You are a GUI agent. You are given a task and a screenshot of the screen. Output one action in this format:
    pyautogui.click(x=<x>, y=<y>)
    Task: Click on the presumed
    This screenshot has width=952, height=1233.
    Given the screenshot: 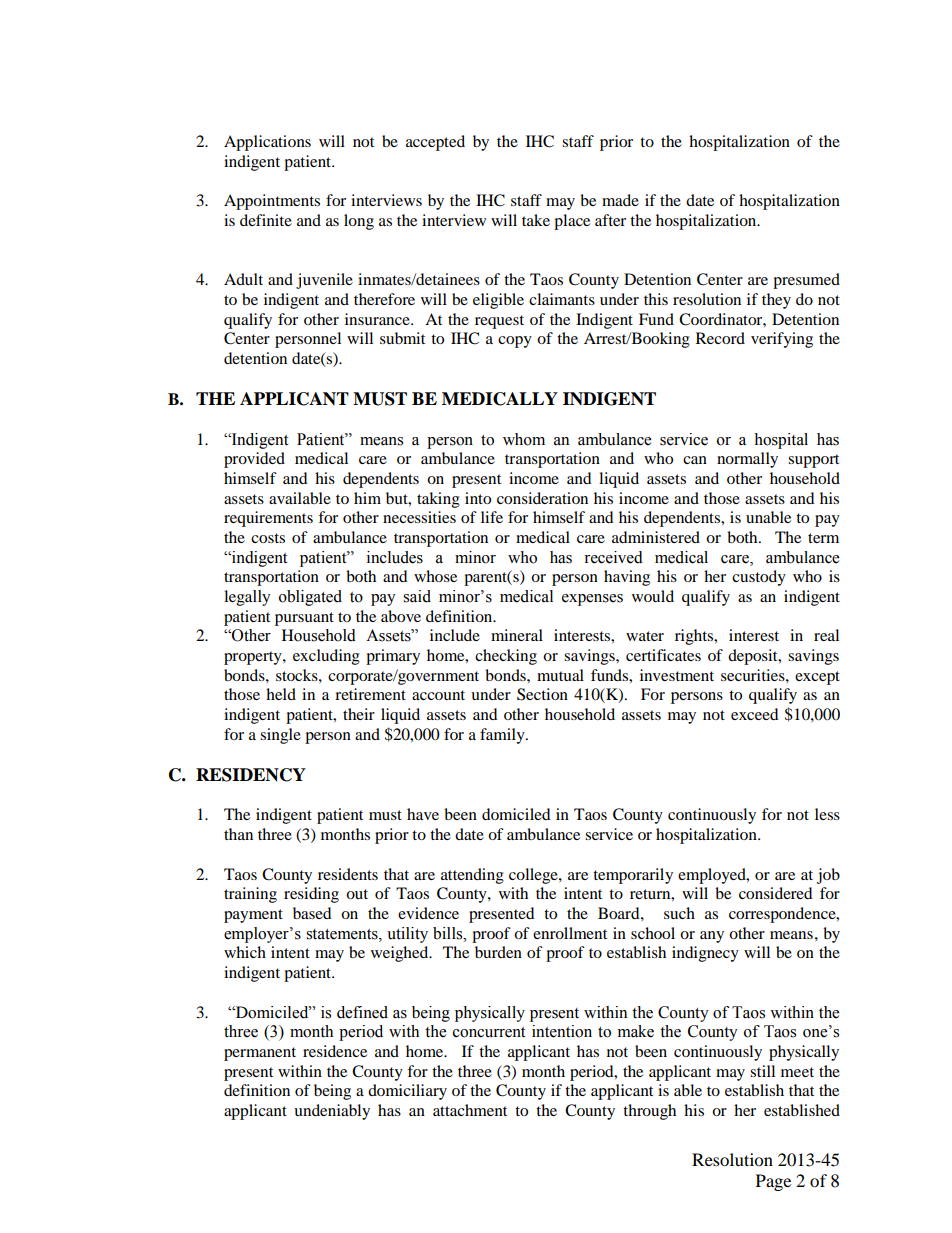 What is the action you would take?
    pyautogui.click(x=806, y=281)
